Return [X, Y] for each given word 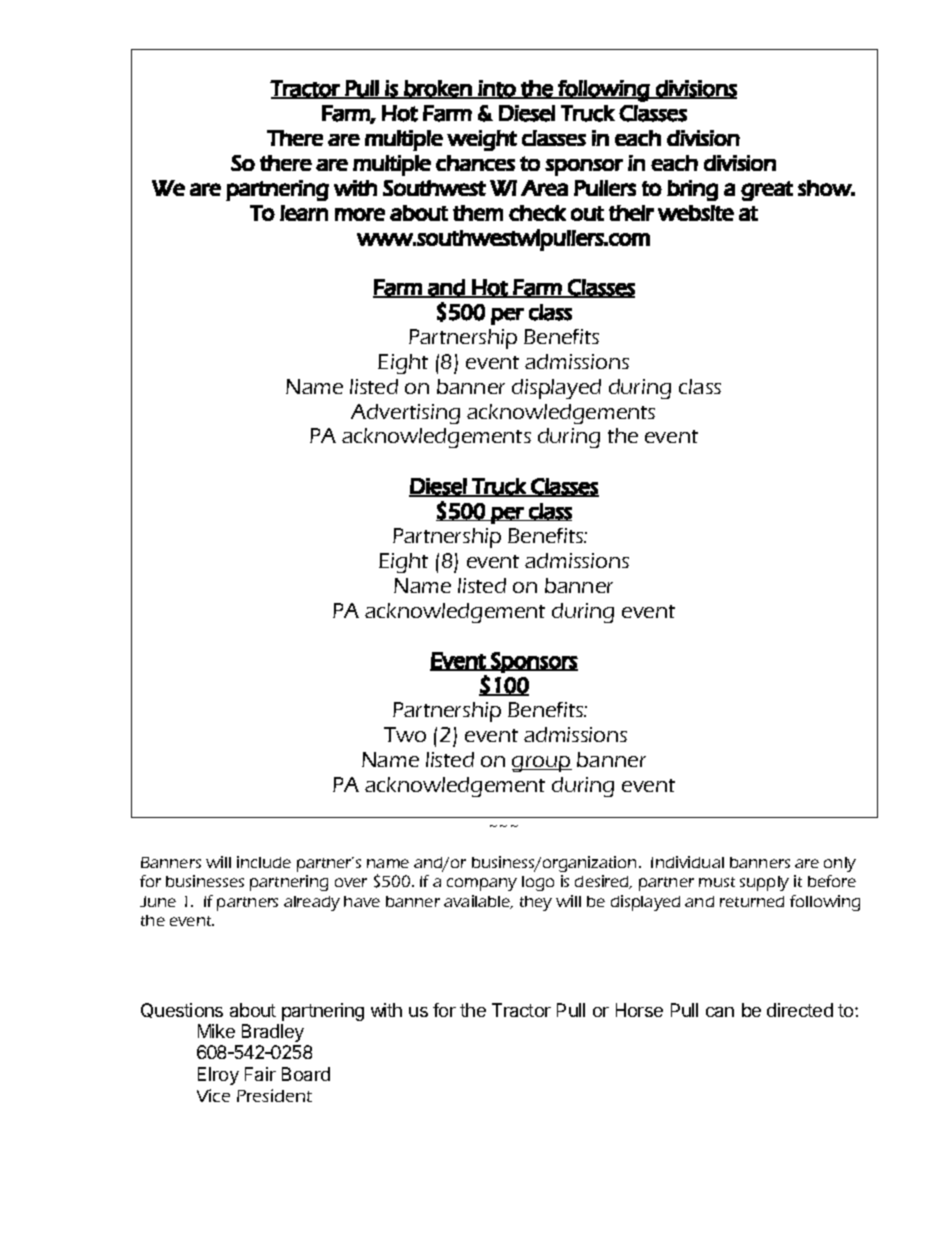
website [696, 213]
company [482, 884]
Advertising [405, 414]
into [497, 89]
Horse [639, 1010]
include [264, 862]
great [767, 191]
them [478, 213]
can [720, 1012]
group [542, 764]
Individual [687, 862]
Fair [260, 1074]
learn [304, 213]
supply [764, 883]
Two [405, 734]
